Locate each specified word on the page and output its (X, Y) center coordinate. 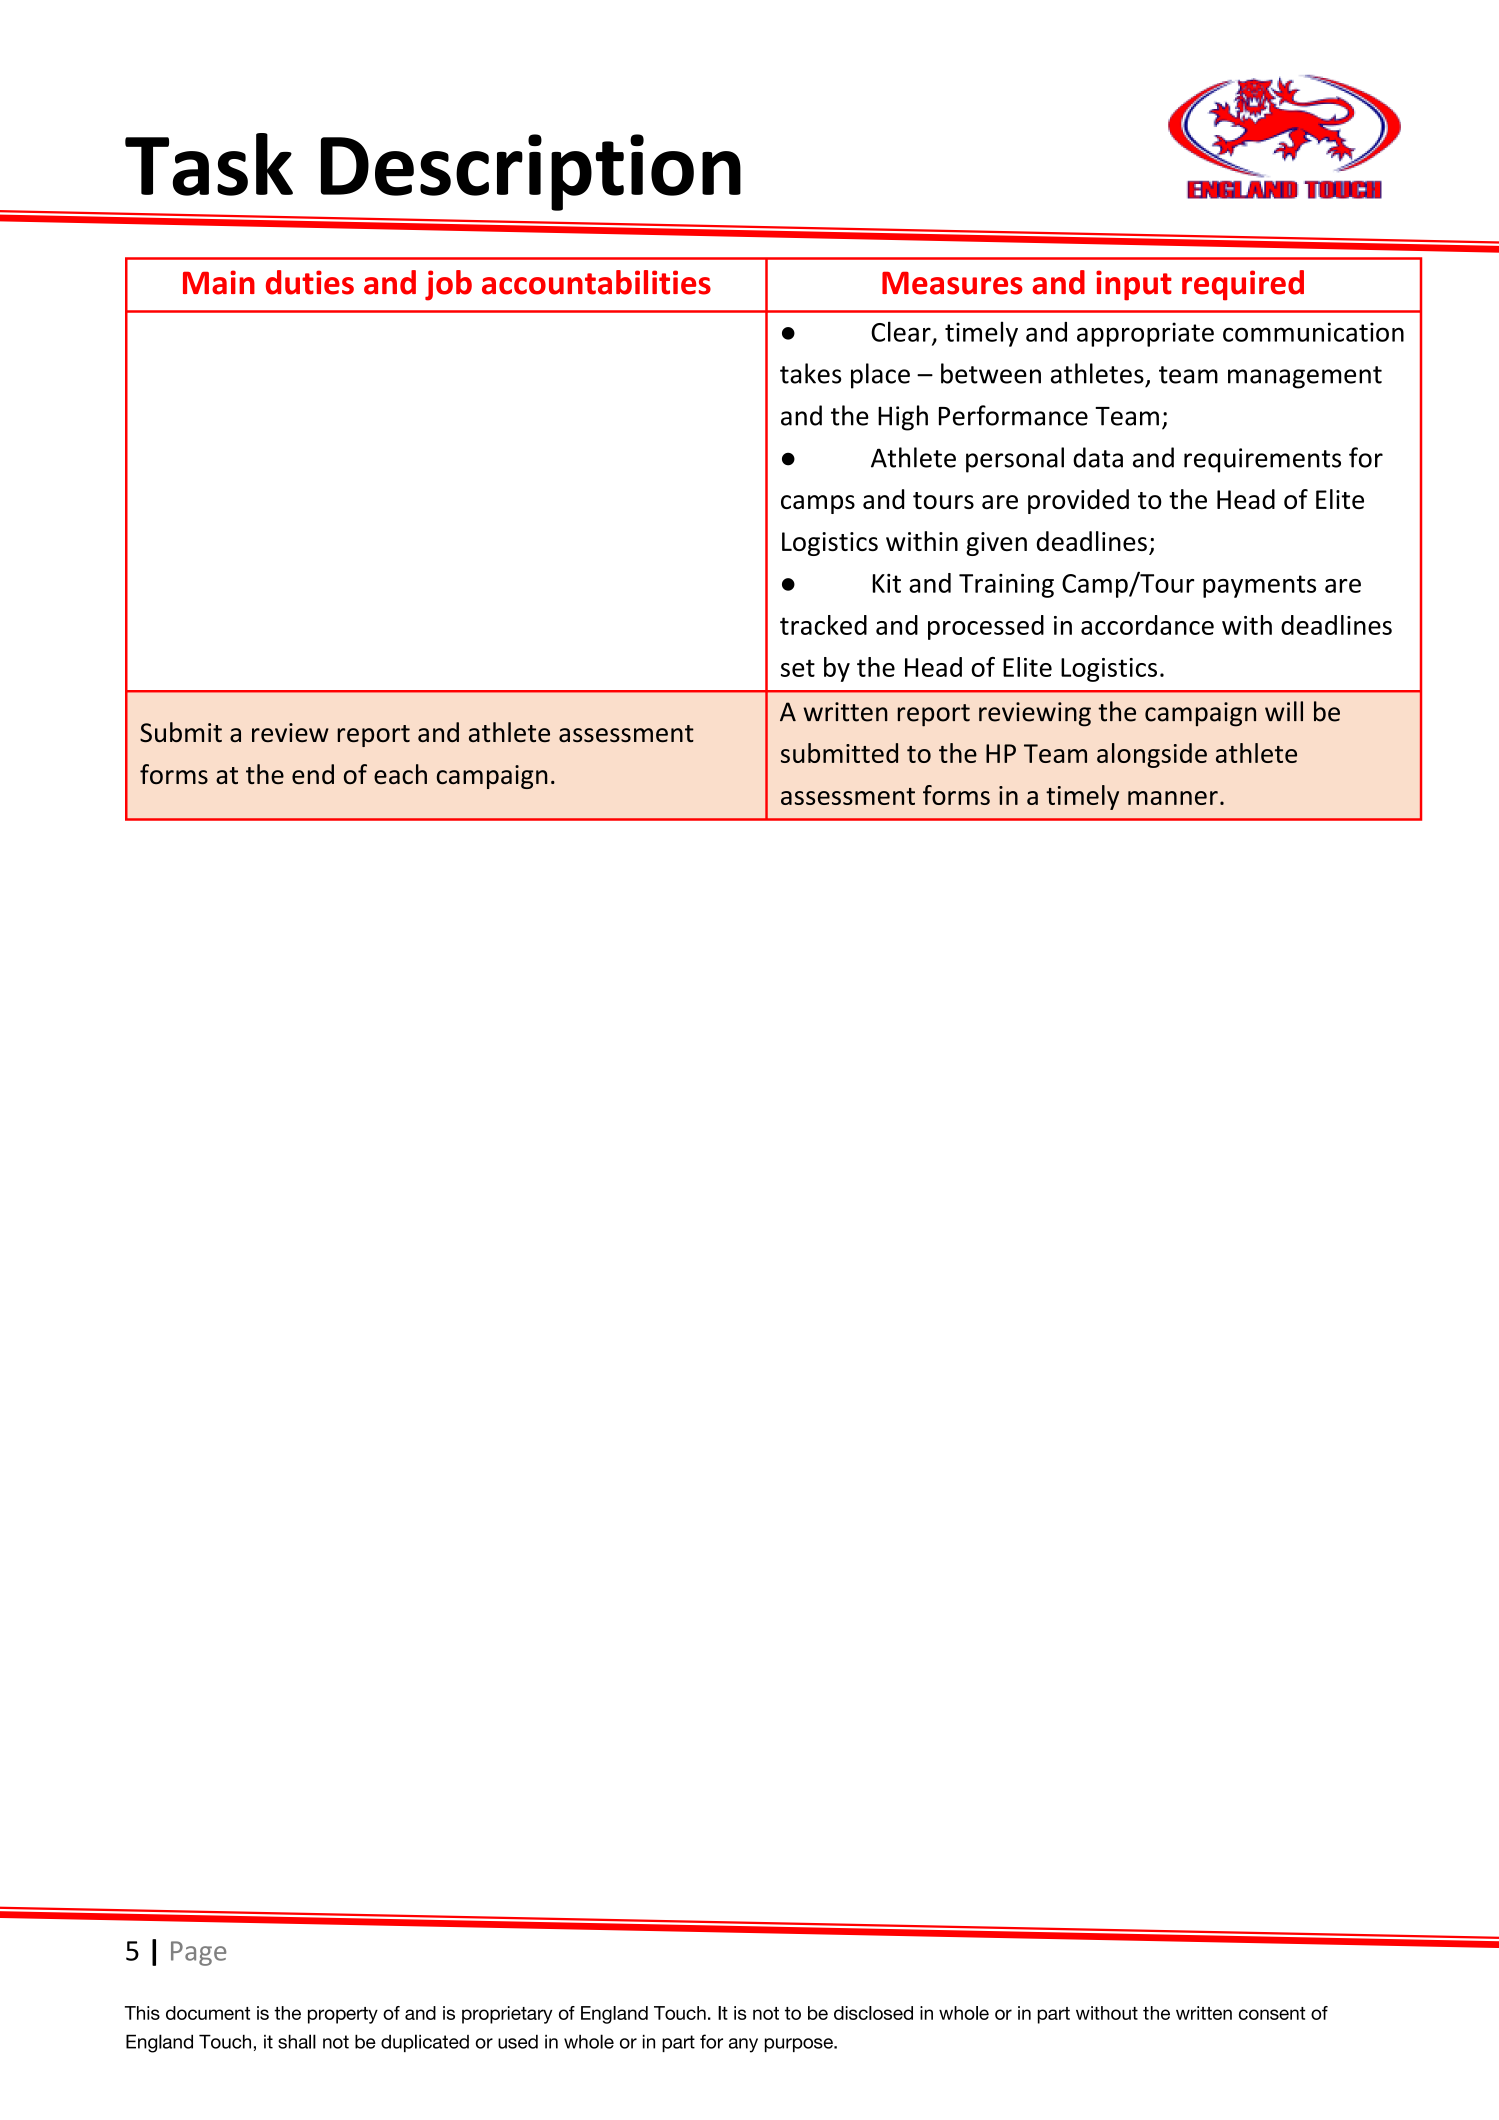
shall (297, 2041)
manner (1173, 798)
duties (310, 282)
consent (1272, 2013)
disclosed (873, 2013)
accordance (1147, 625)
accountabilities (596, 282)
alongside (1152, 755)
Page (198, 1953)
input (1134, 285)
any (743, 2045)
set (798, 668)
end (313, 774)
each (400, 774)
